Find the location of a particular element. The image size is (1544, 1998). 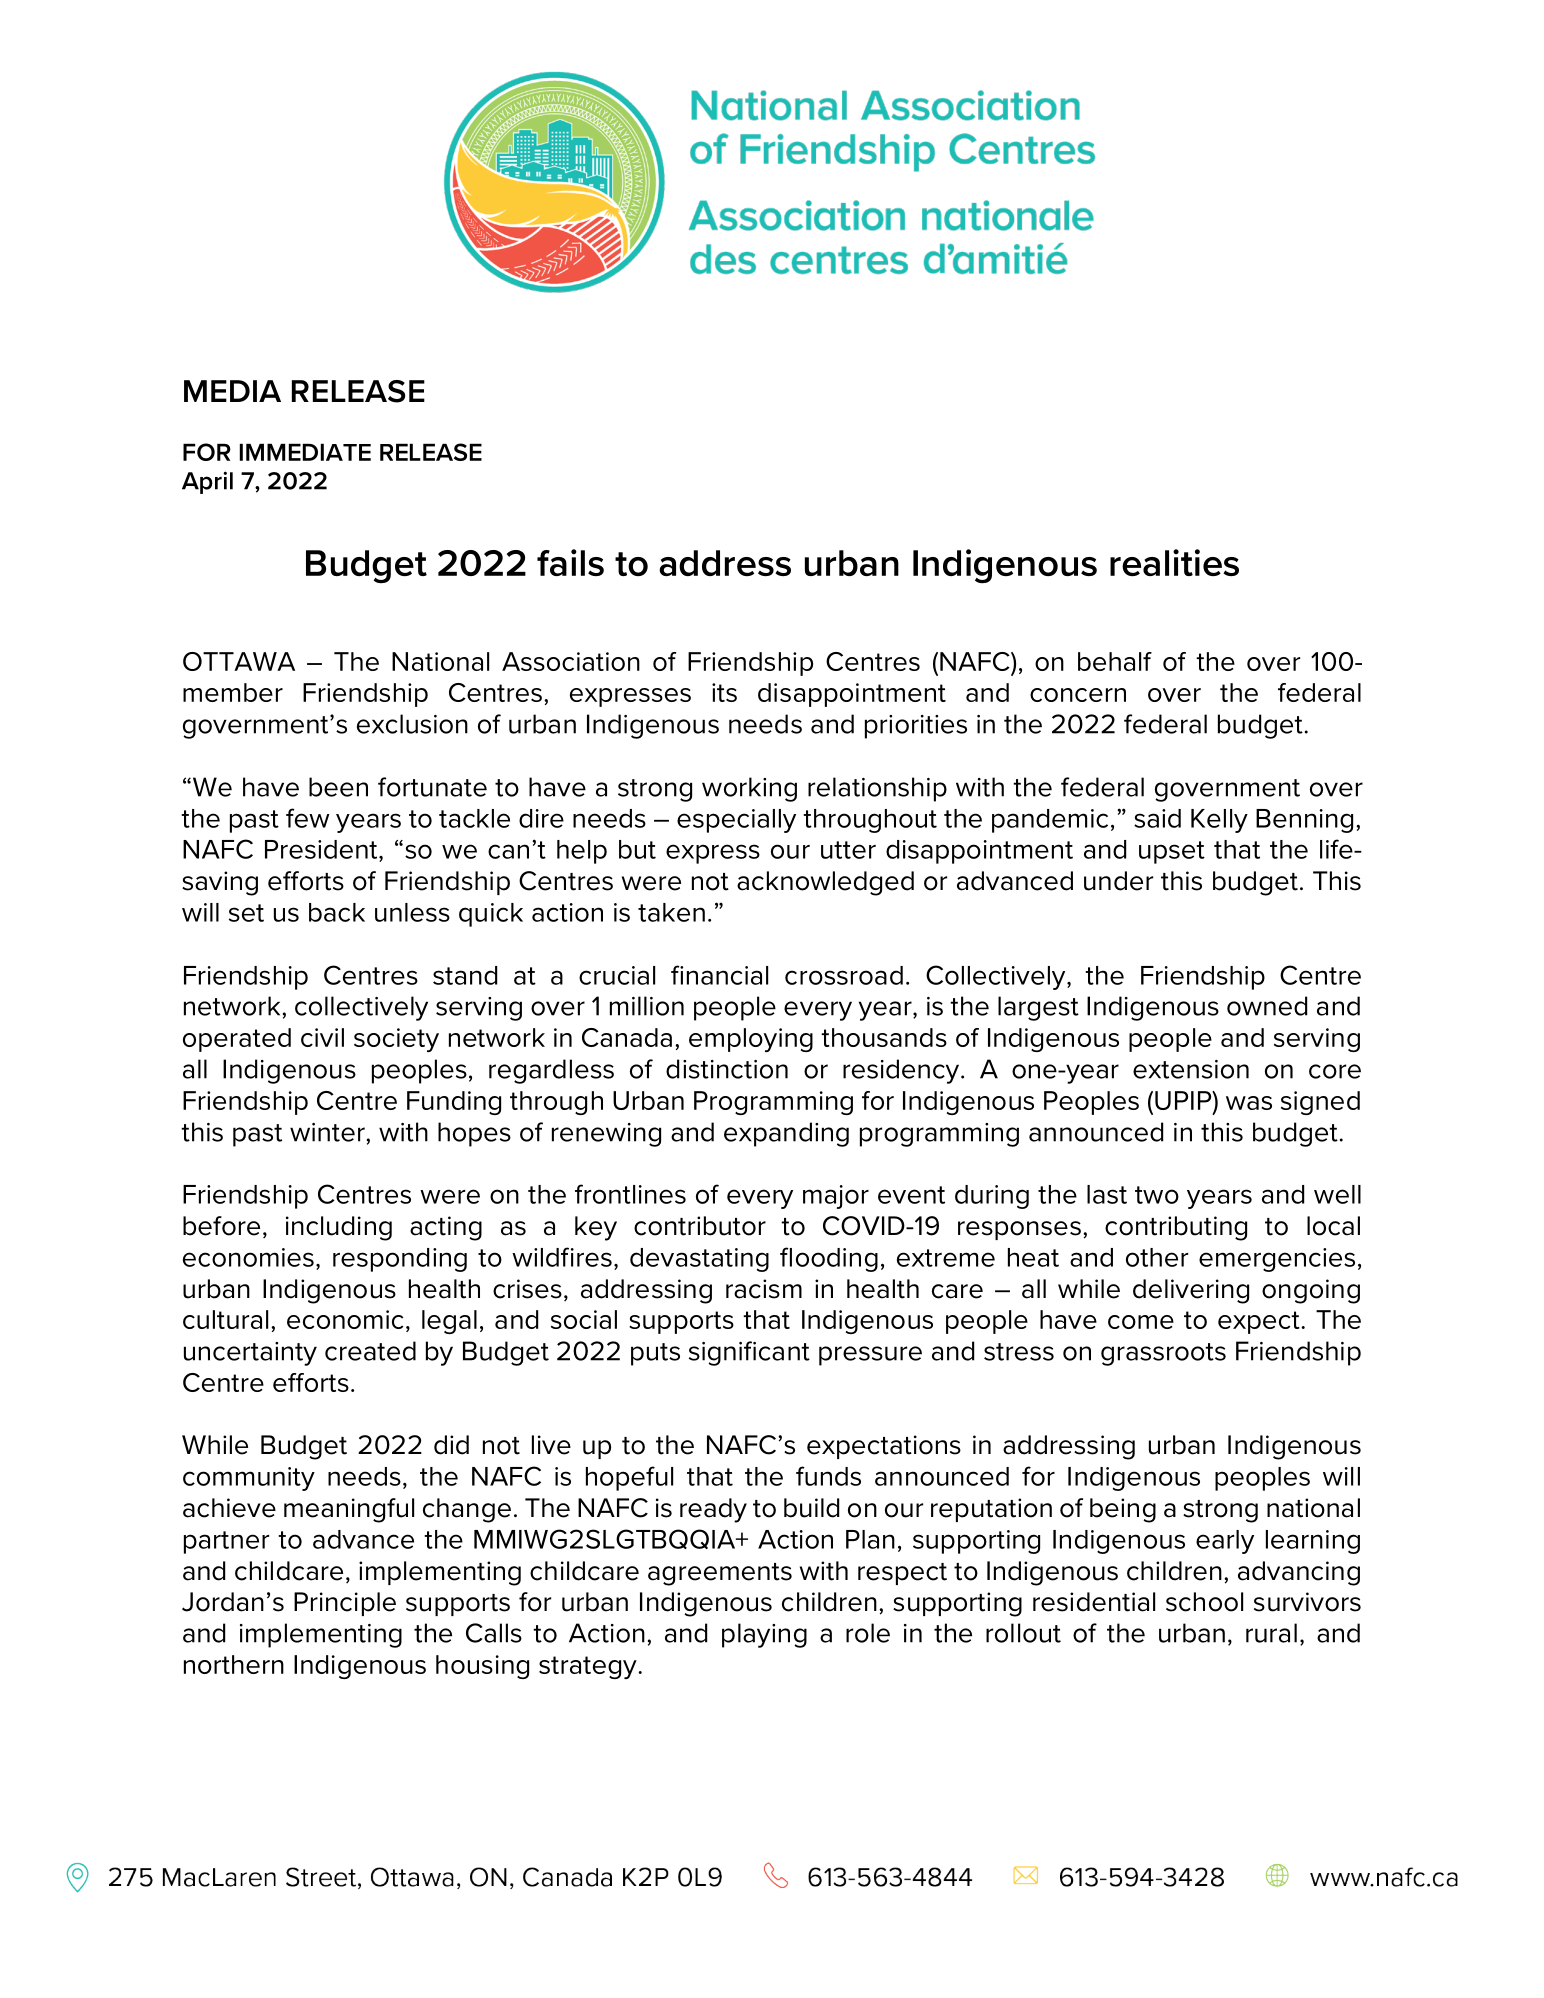

Kelly is located at coordinates (1219, 821).
